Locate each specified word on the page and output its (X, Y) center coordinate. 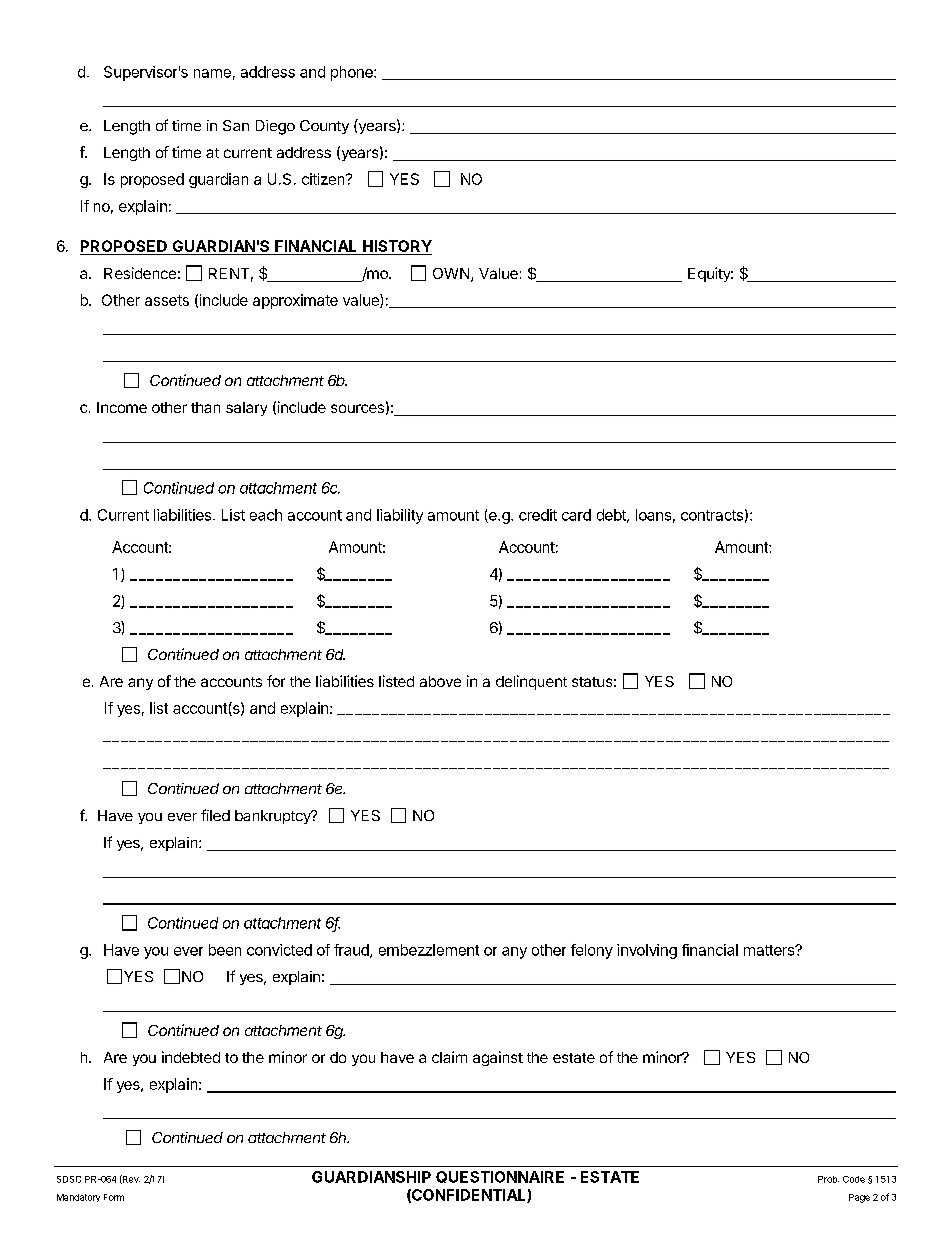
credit (538, 515)
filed (215, 815)
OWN (451, 273)
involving (647, 951)
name (212, 73)
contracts (712, 515)
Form (114, 1197)
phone (353, 73)
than (205, 407)
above (440, 681)
